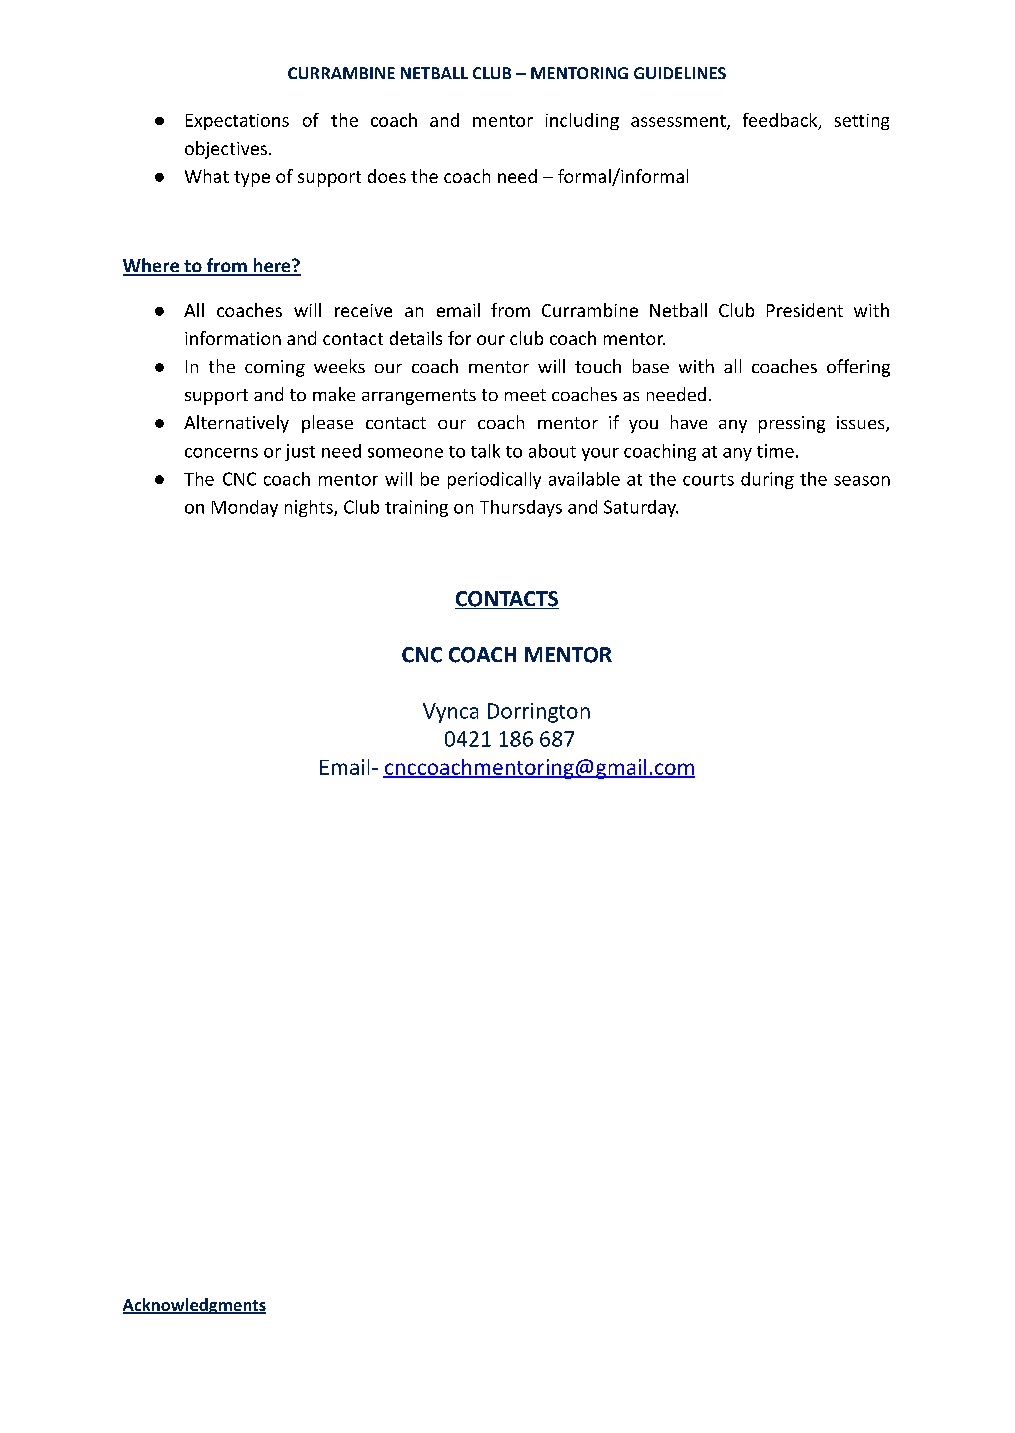 The height and width of the screenshot is (1433, 1015). I want to click on pressing, so click(792, 424).
